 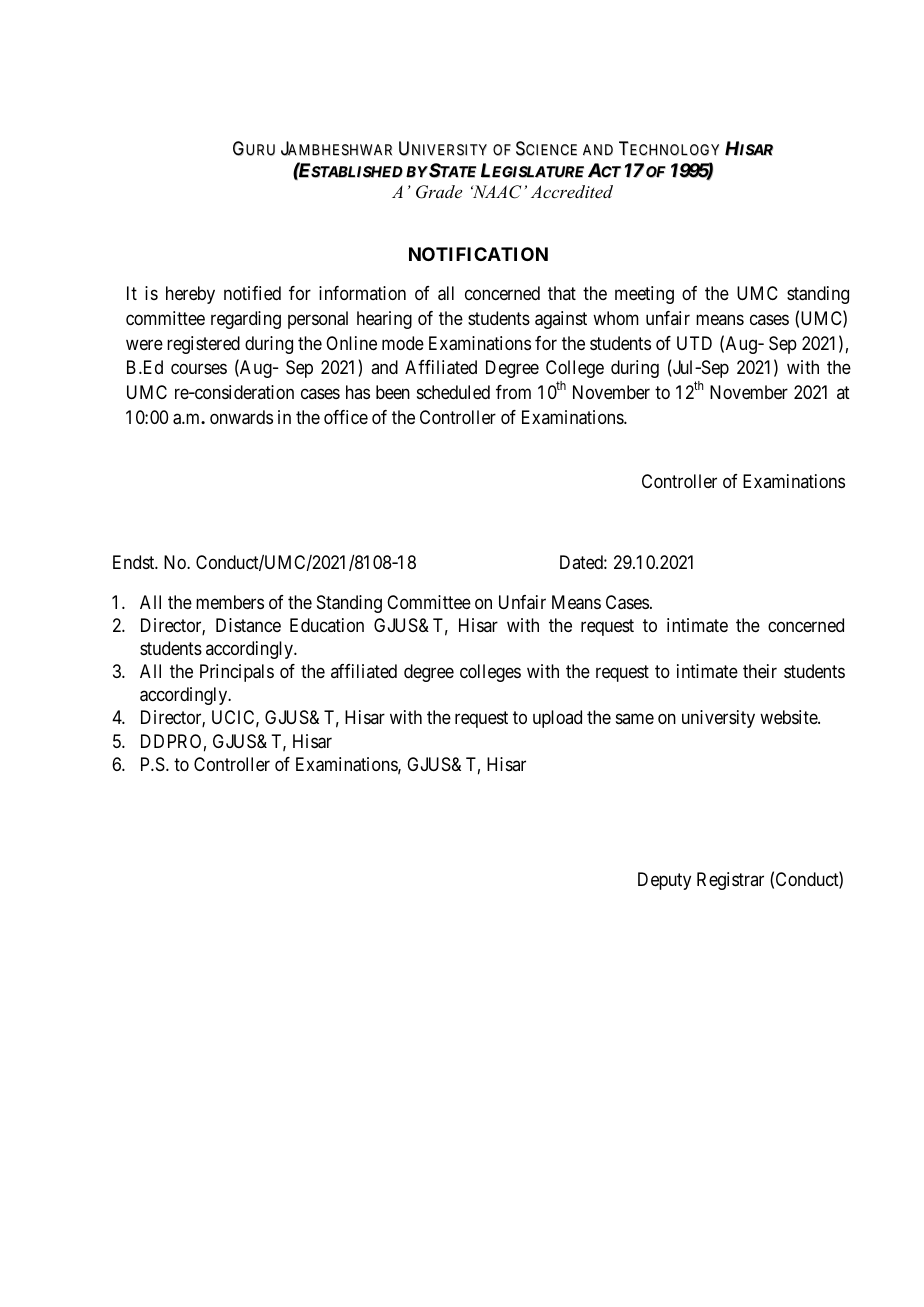 What do you see at coordinates (439, 192) in the screenshot?
I see `Grade` at bounding box center [439, 192].
